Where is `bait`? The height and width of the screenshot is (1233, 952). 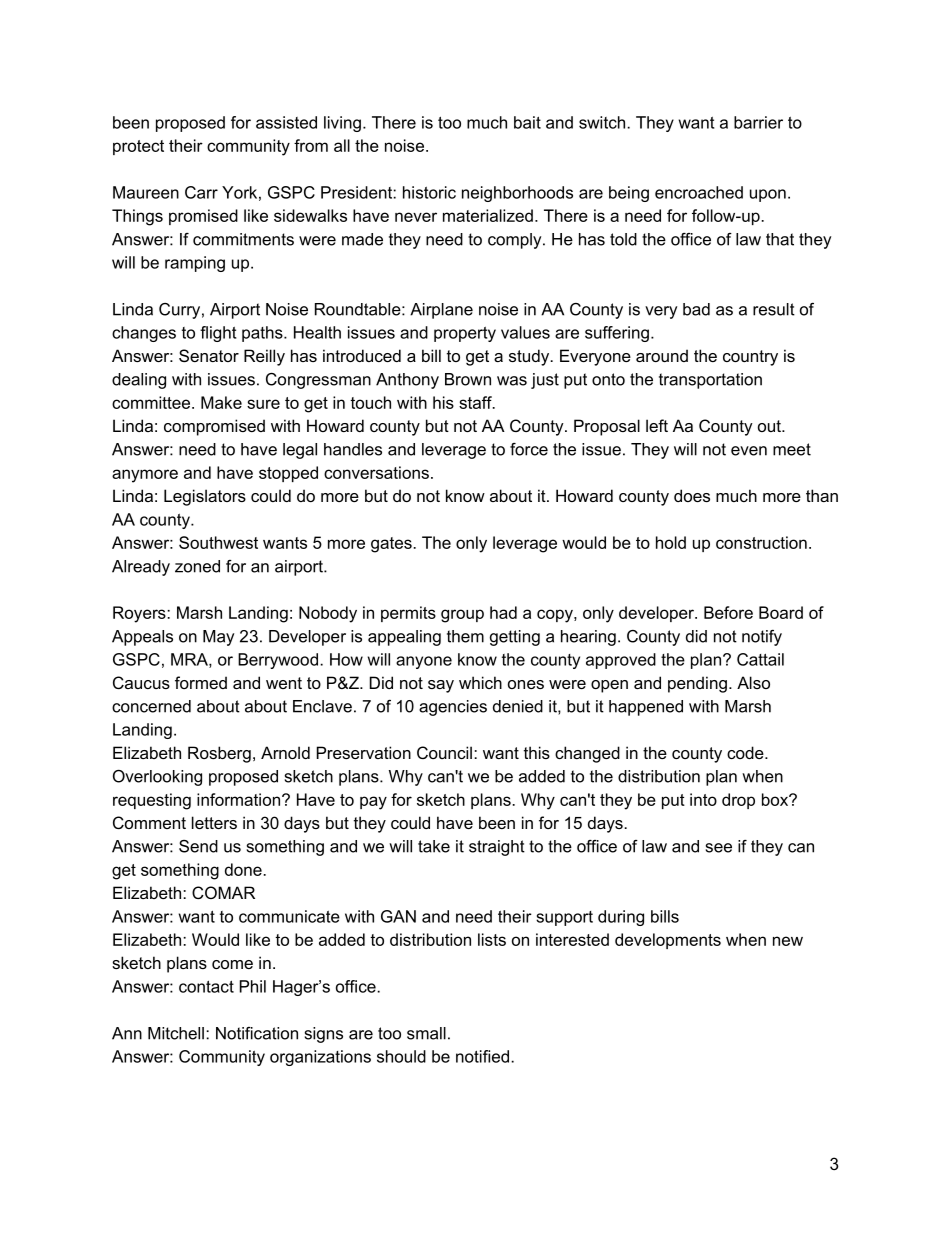 bait is located at coordinates (527, 122).
